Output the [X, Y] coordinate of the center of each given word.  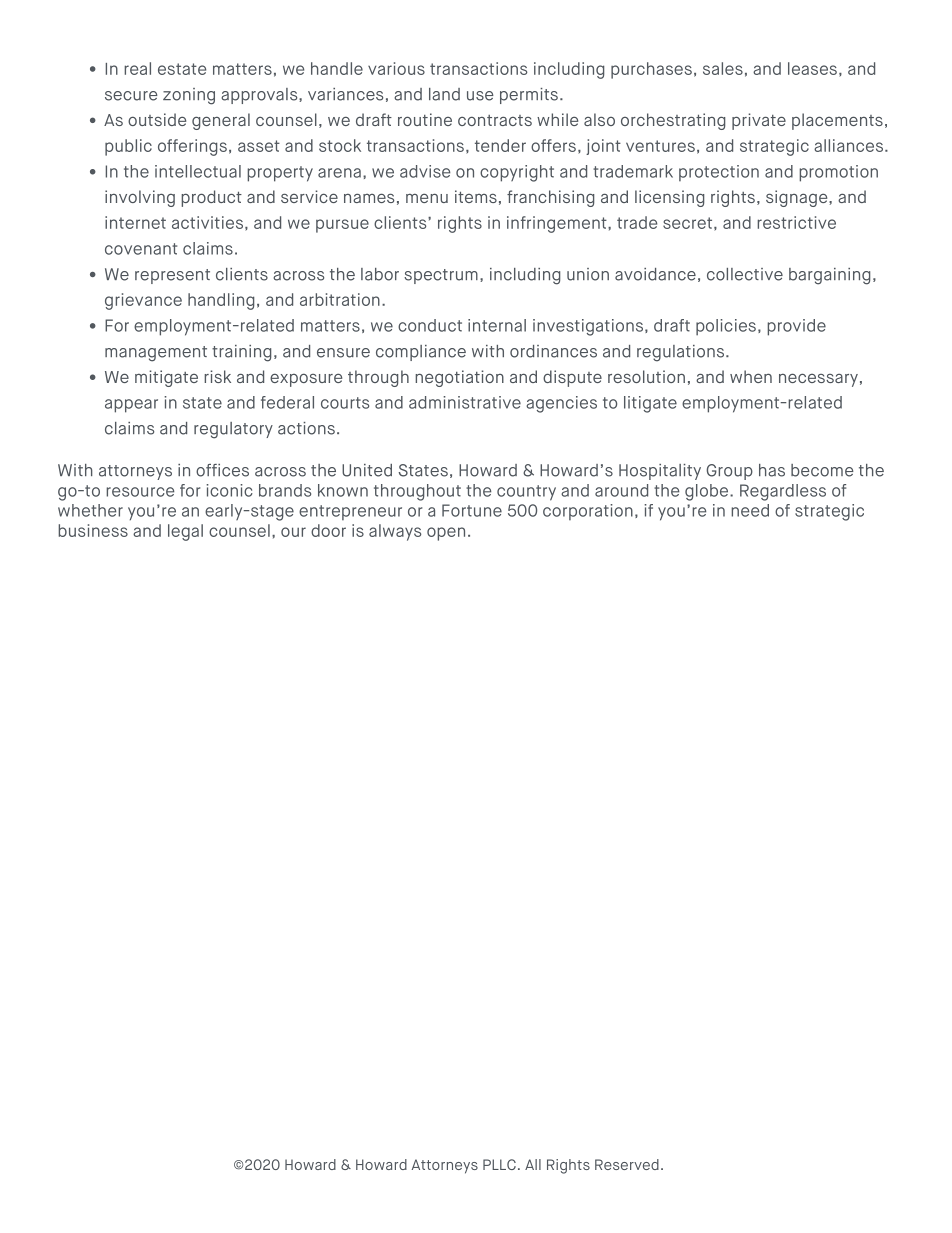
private [759, 121]
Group [730, 472]
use [480, 96]
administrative [465, 402]
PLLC [499, 1164]
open [446, 534]
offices [222, 470]
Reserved [627, 1164]
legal [185, 532]
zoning [189, 96]
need [750, 510]
